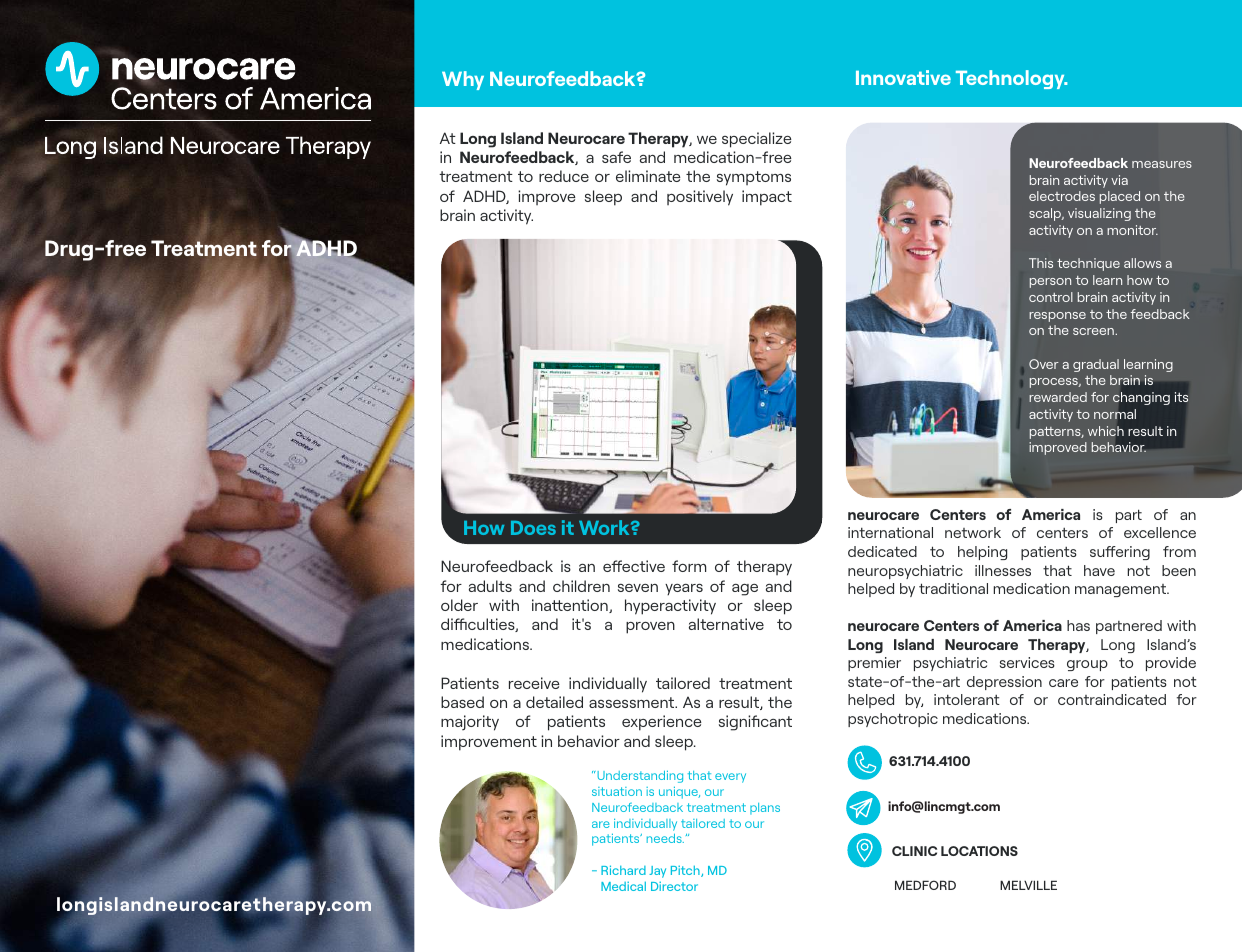  Describe the element at coordinates (1011, 79) in the image. I see `Technology` at that location.
